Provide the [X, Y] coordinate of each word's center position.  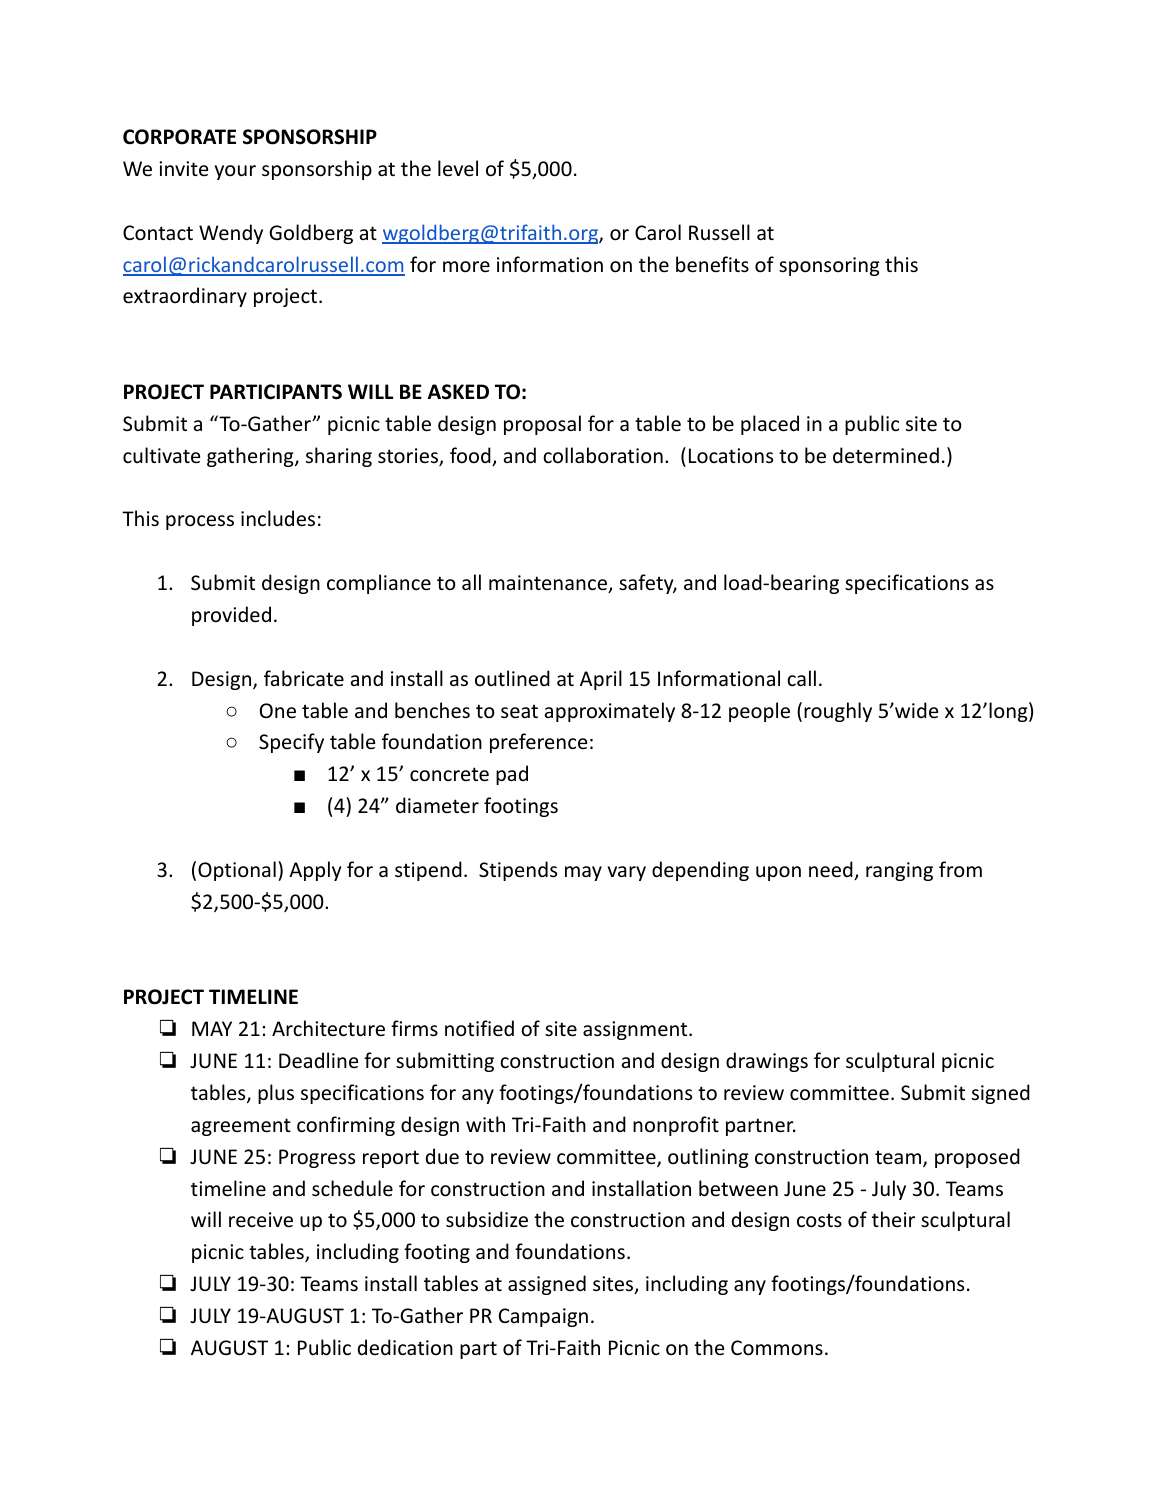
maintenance [549, 584]
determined [886, 455]
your [235, 172]
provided [231, 616]
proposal [542, 425]
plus [276, 1094]
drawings [767, 1062]
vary [627, 873]
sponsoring [829, 266]
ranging [899, 871]
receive [261, 1220]
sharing [339, 457]
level [458, 168]
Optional [237, 871]
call [801, 678]
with [485, 1124]
